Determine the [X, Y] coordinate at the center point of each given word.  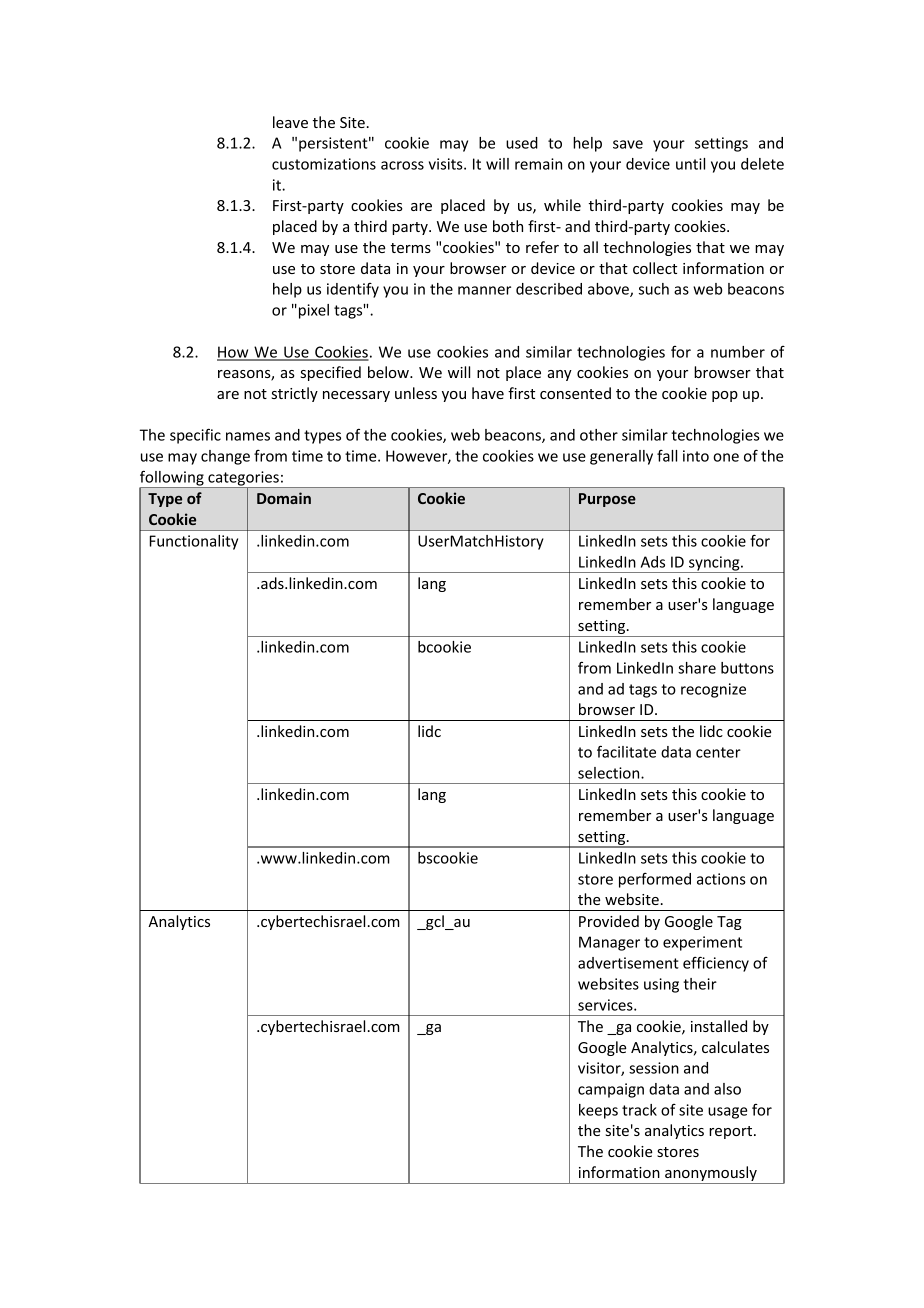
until [690, 164]
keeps [598, 1111]
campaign [611, 1090]
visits [447, 164]
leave [290, 122]
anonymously [711, 1175]
